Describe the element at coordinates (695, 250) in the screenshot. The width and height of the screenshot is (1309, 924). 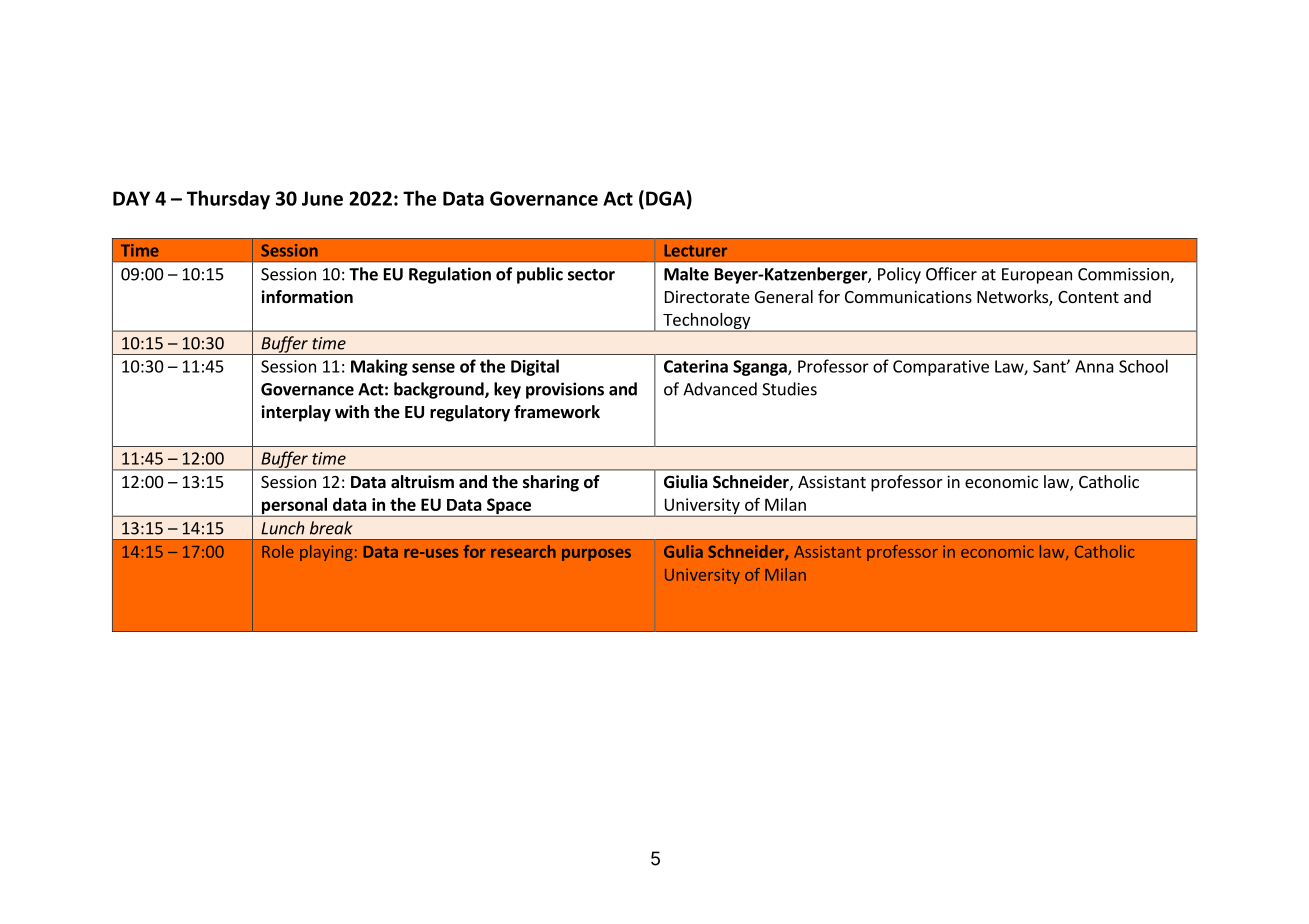
I see `Lecturer` at that location.
